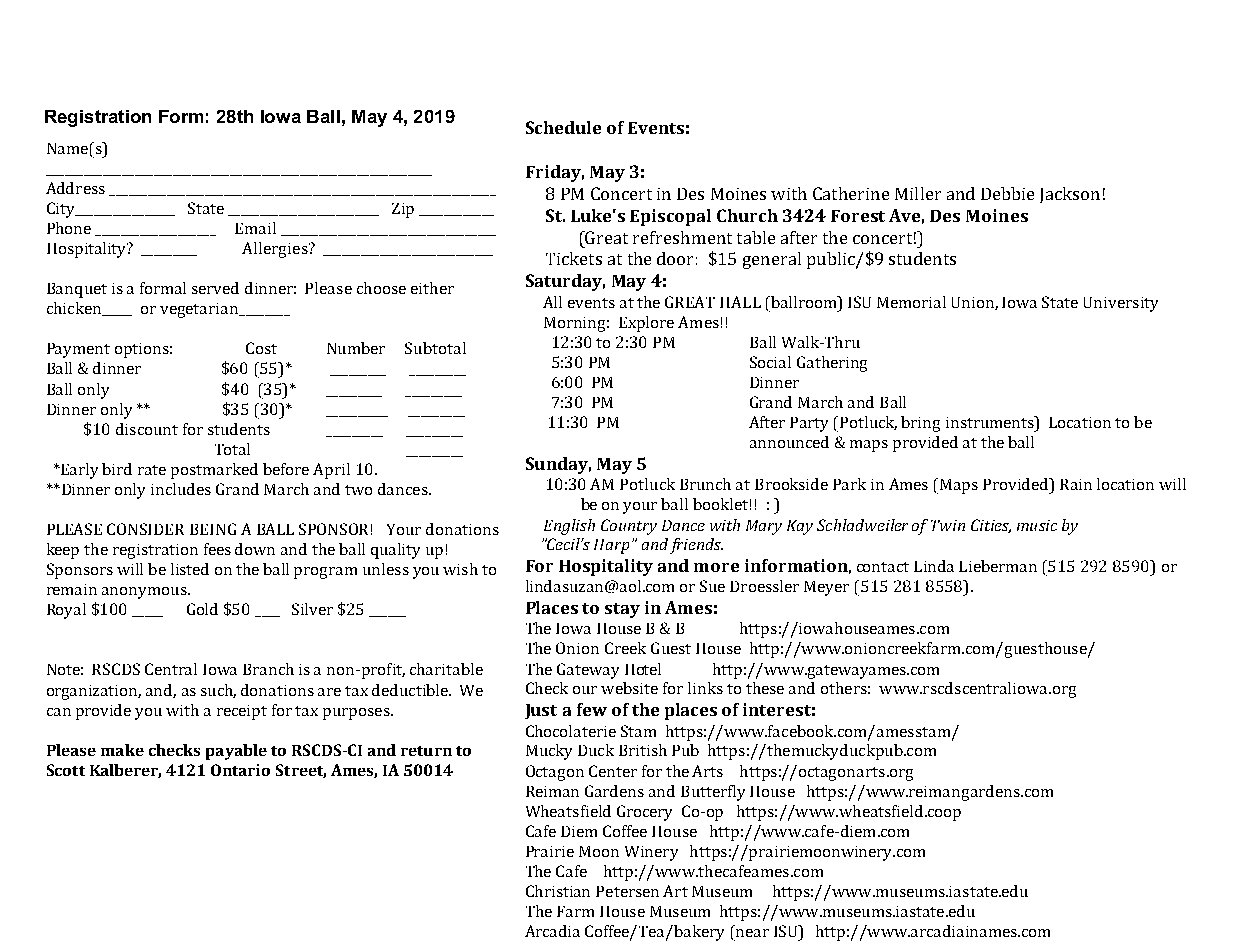 Image resolution: width=1233 pixels, height=952 pixels. Describe the element at coordinates (240, 770) in the screenshot. I see `Ontario` at that location.
